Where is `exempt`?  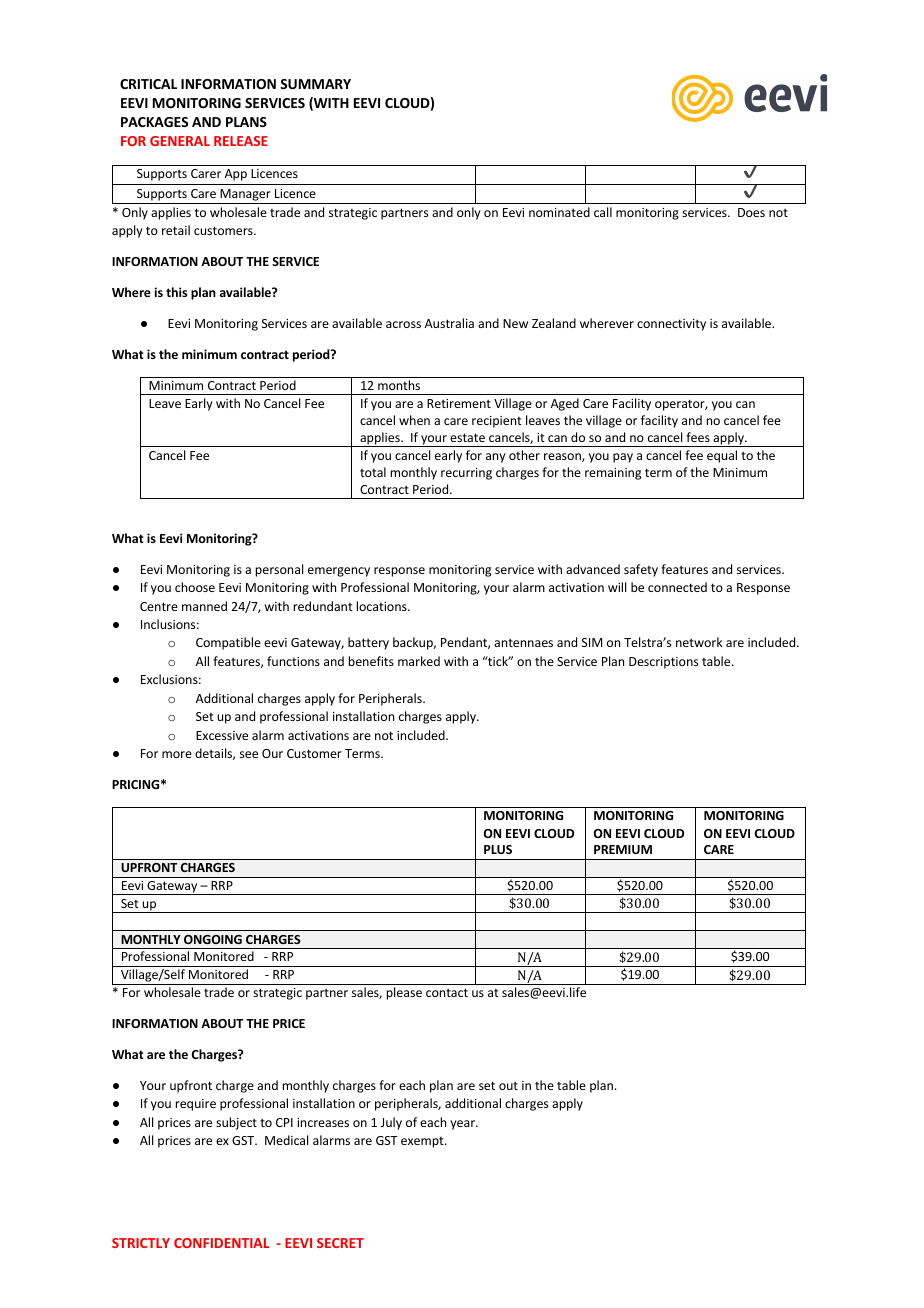
exempt is located at coordinates (423, 1142).
